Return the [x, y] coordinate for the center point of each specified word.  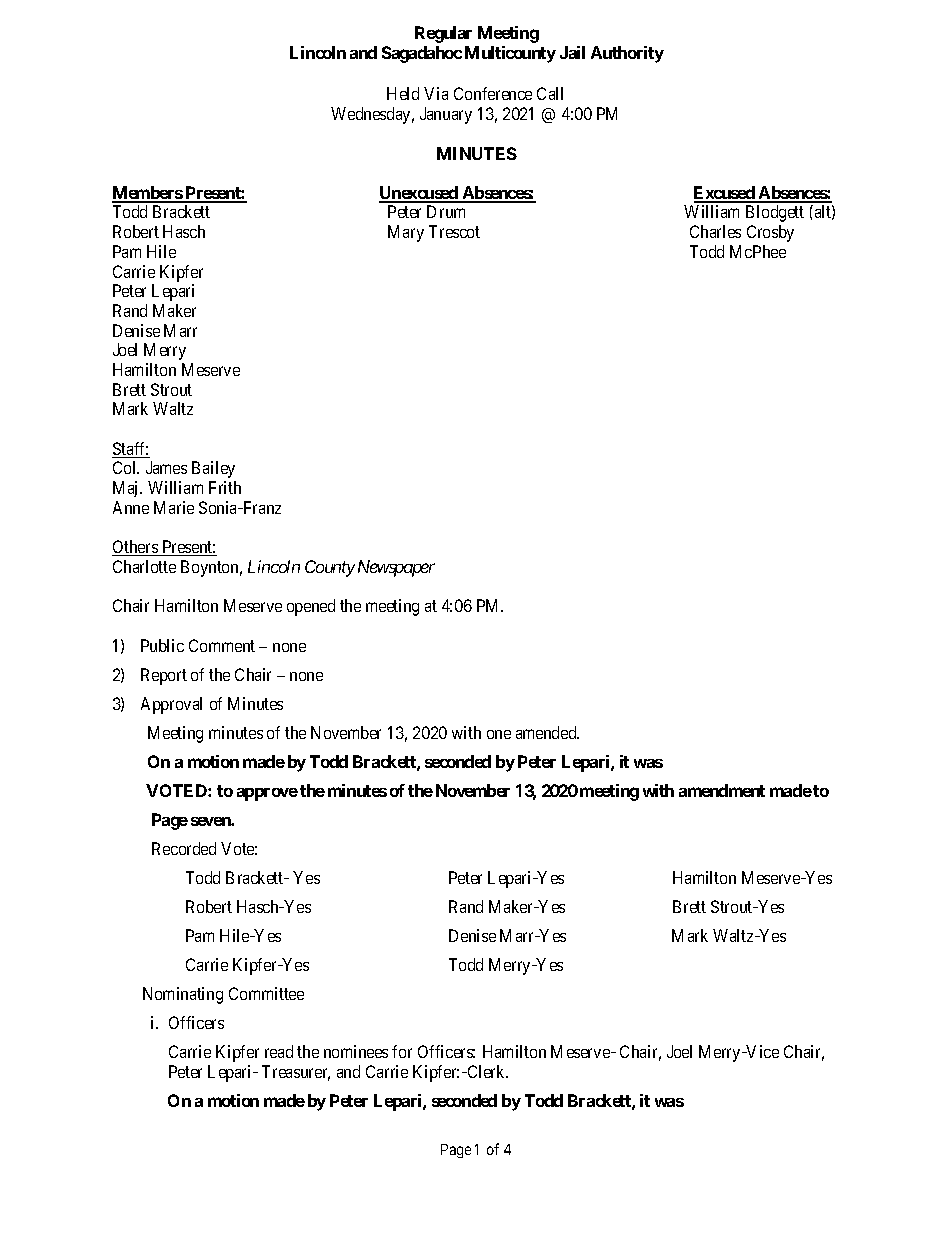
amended [547, 732]
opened [311, 607]
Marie [174, 507]
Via [436, 93]
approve [267, 794]
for [402, 1051]
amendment [722, 790]
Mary [406, 233]
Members [148, 194]
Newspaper [396, 568]
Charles [715, 231]
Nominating [183, 995]
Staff [130, 450]
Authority [627, 54]
